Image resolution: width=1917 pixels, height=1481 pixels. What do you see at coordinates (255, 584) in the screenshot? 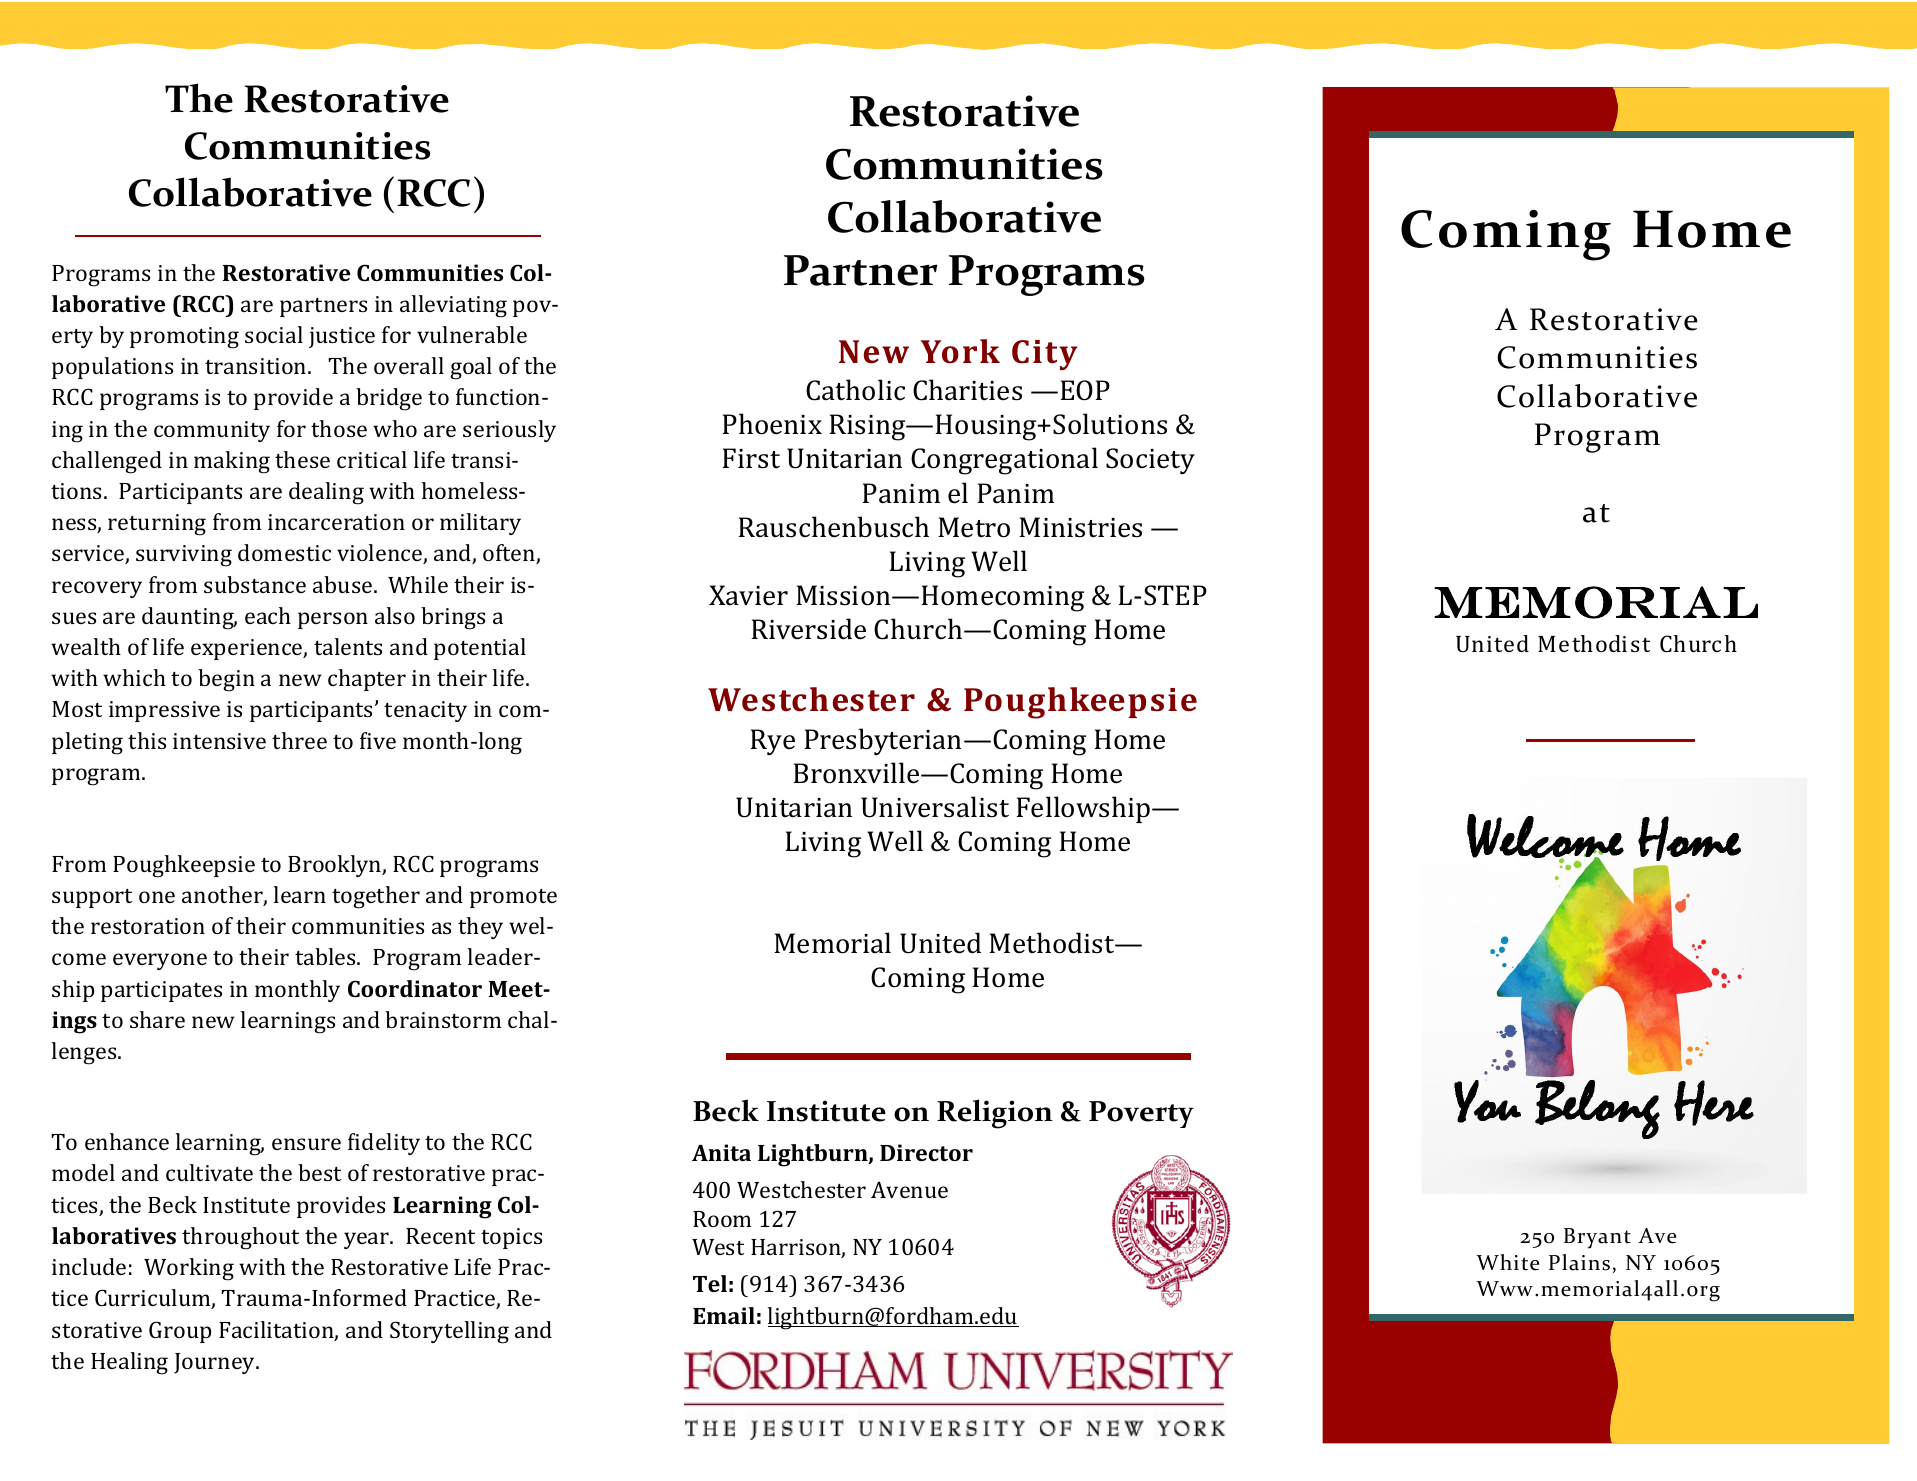
I see `substance` at bounding box center [255, 584].
